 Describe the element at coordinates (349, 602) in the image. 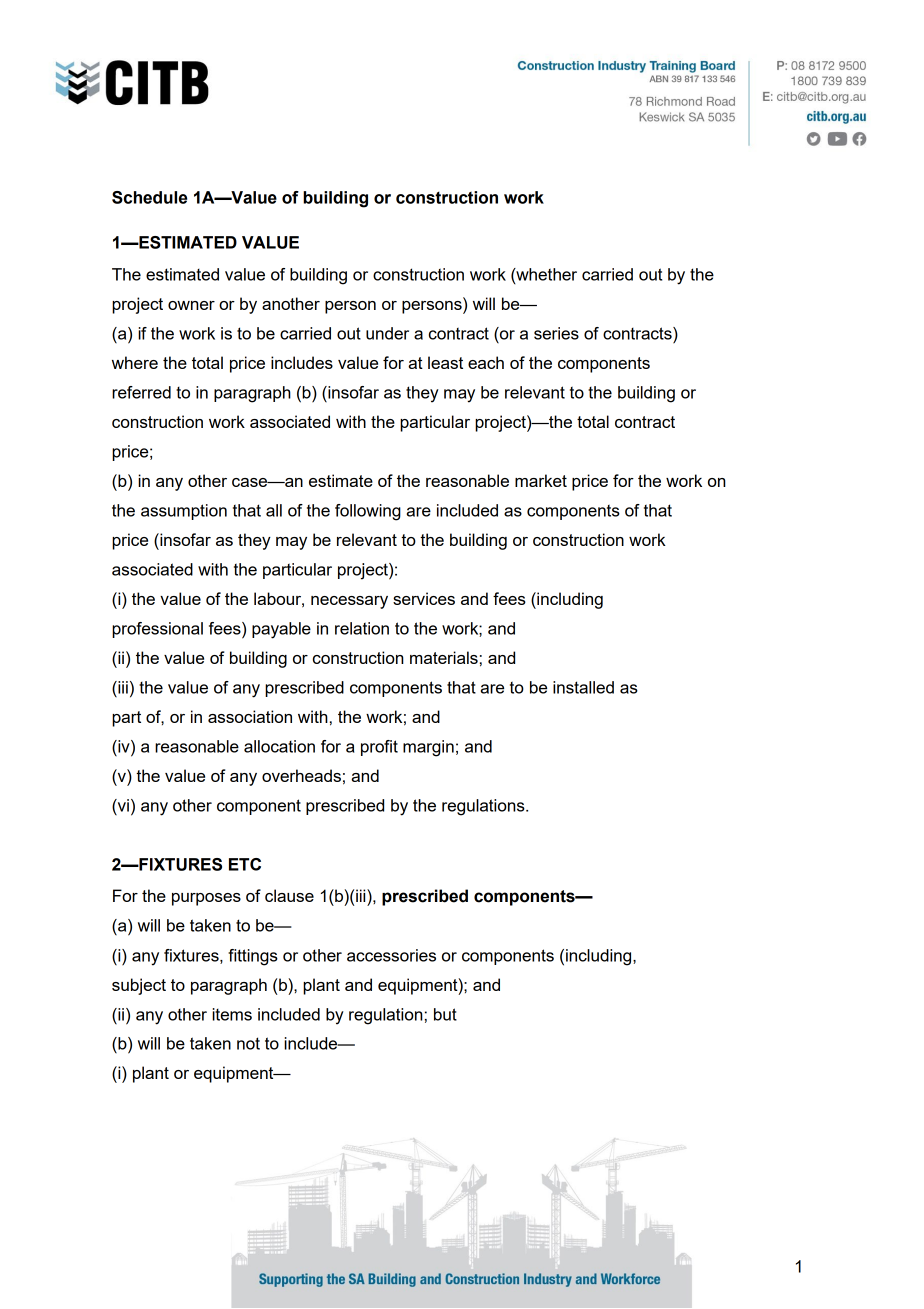

I see `necessary` at that location.
